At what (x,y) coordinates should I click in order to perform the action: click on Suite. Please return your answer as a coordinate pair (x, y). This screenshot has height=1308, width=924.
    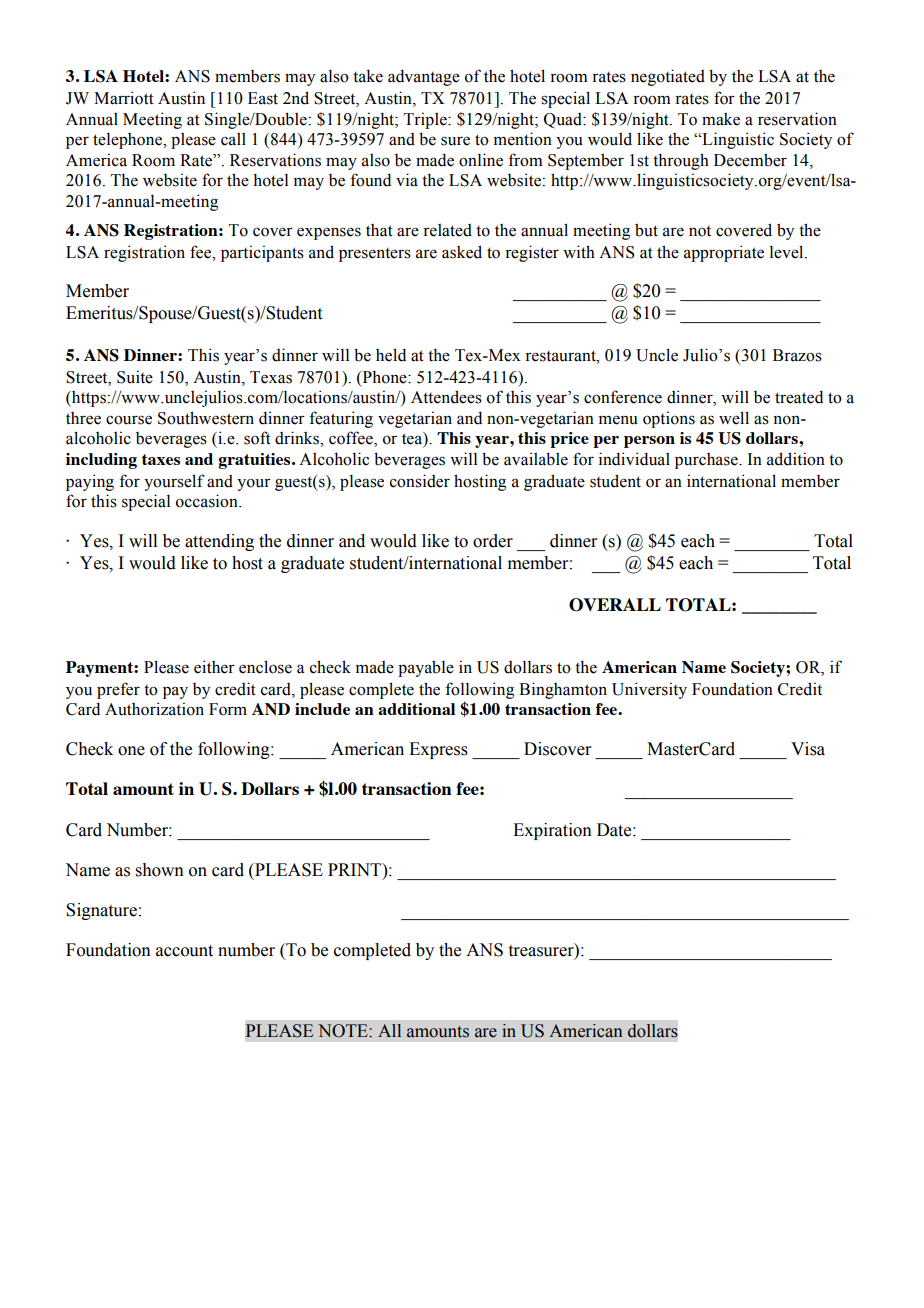
    Looking at the image, I should click on (135, 377).
